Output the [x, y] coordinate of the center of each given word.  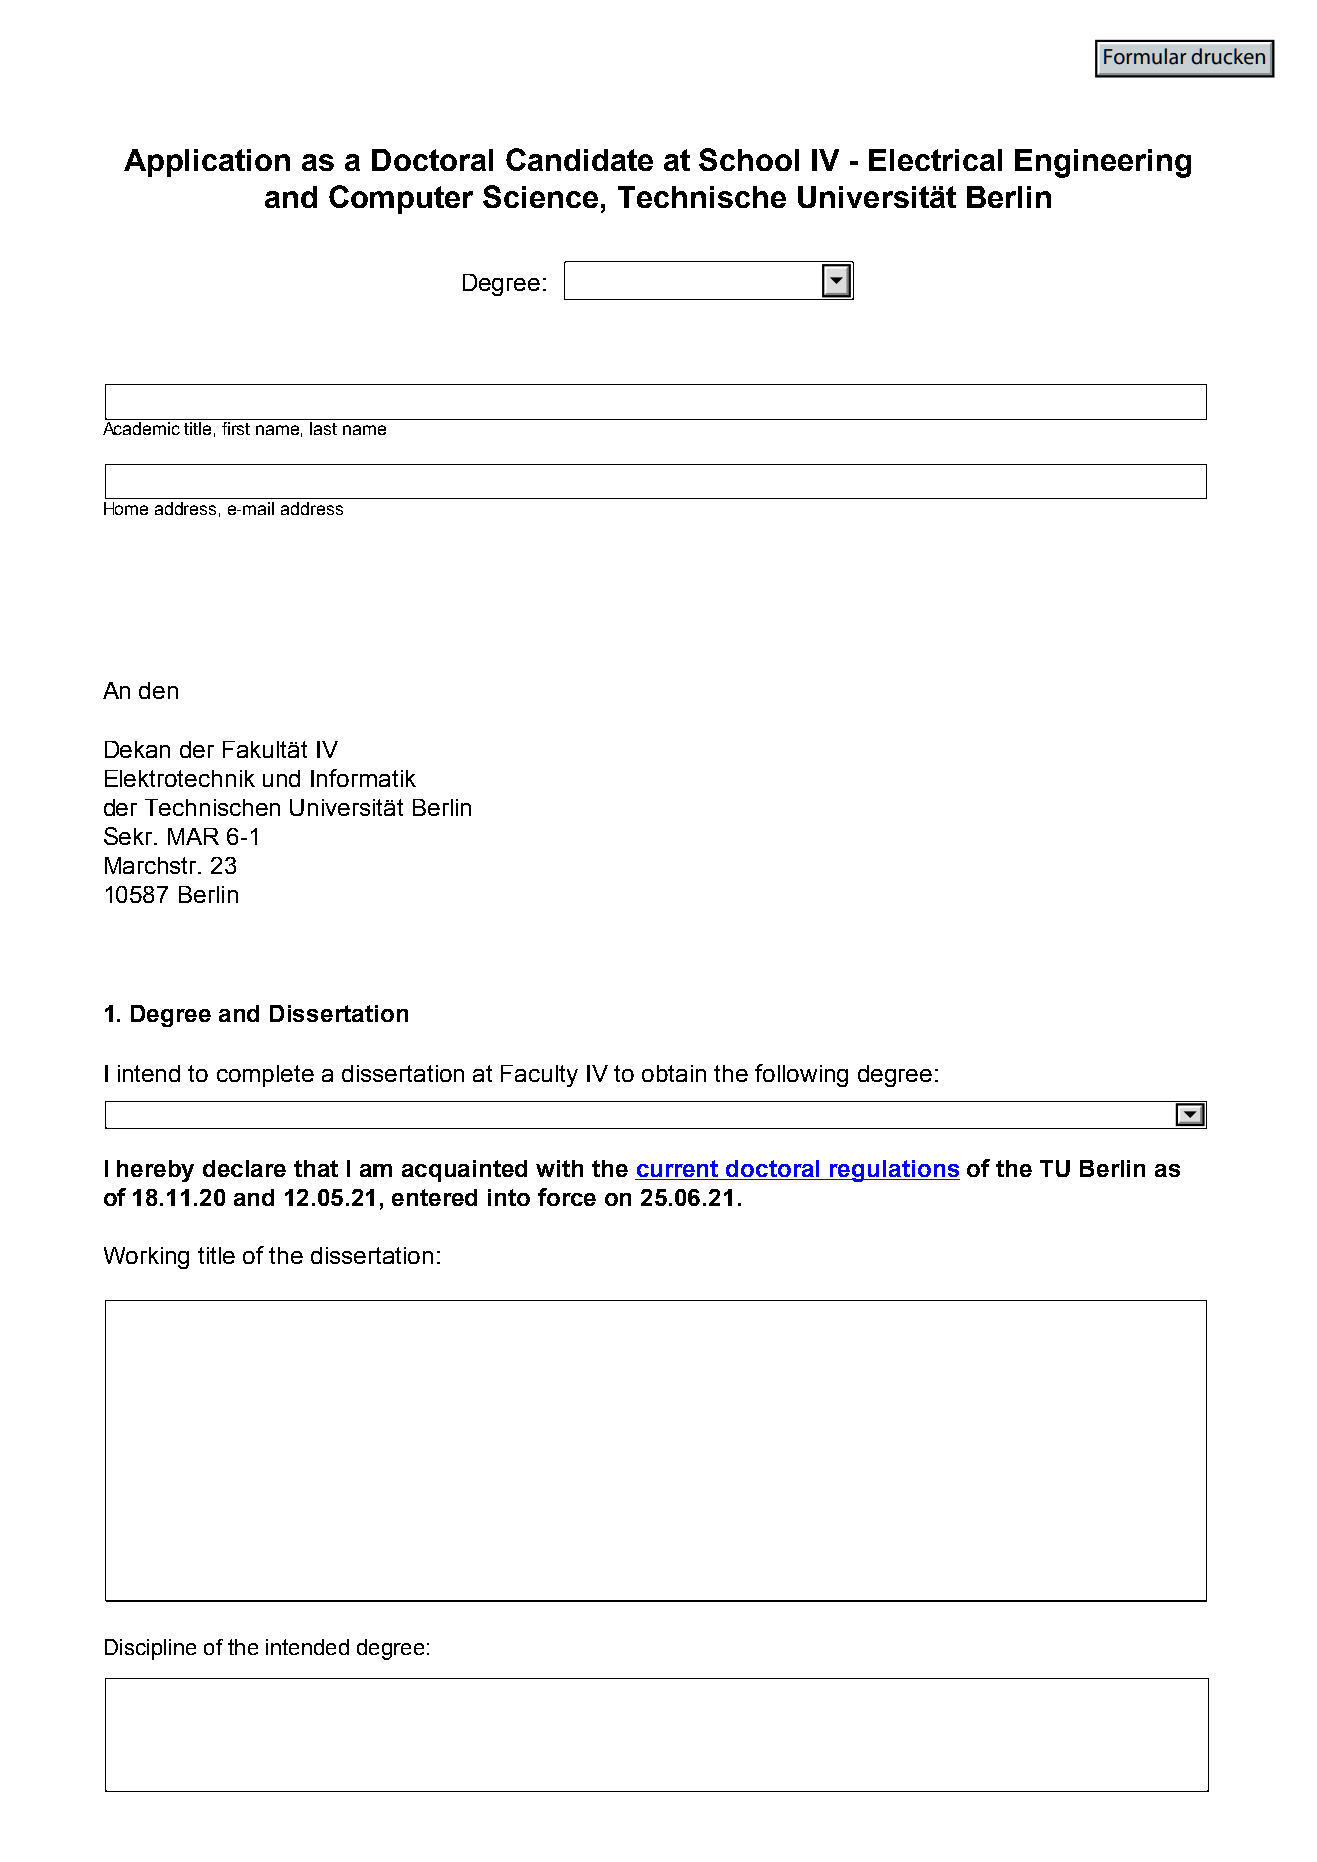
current [678, 1170]
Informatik [363, 778]
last [323, 428]
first [236, 428]
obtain [674, 1073]
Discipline [150, 1649]
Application [207, 163]
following [801, 1075]
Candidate [579, 159]
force [567, 1197]
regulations [894, 1171]
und [281, 778]
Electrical [935, 160]
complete [265, 1076]
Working [146, 1258]
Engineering [1103, 163]
